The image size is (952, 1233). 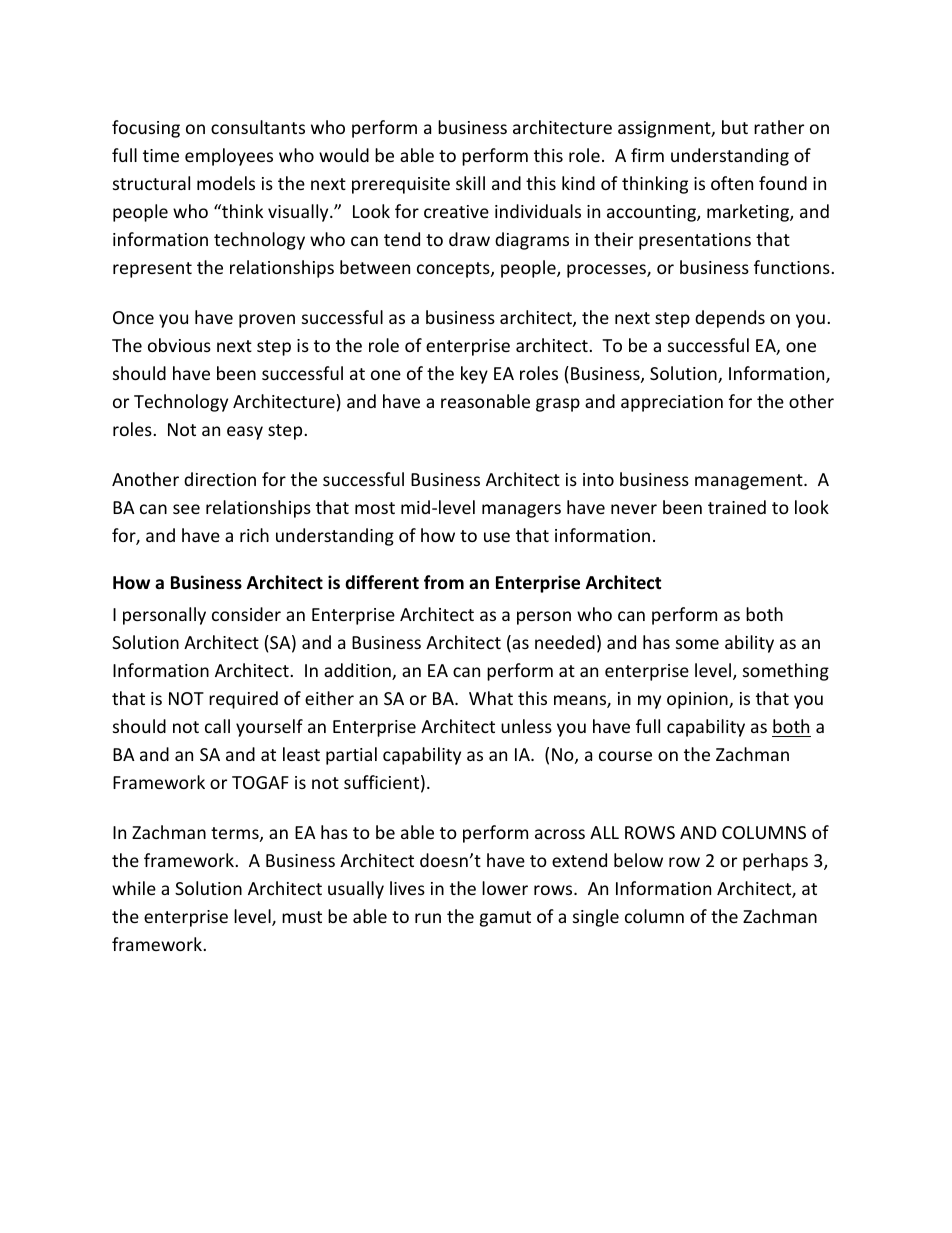 I want to click on while, so click(x=134, y=888).
